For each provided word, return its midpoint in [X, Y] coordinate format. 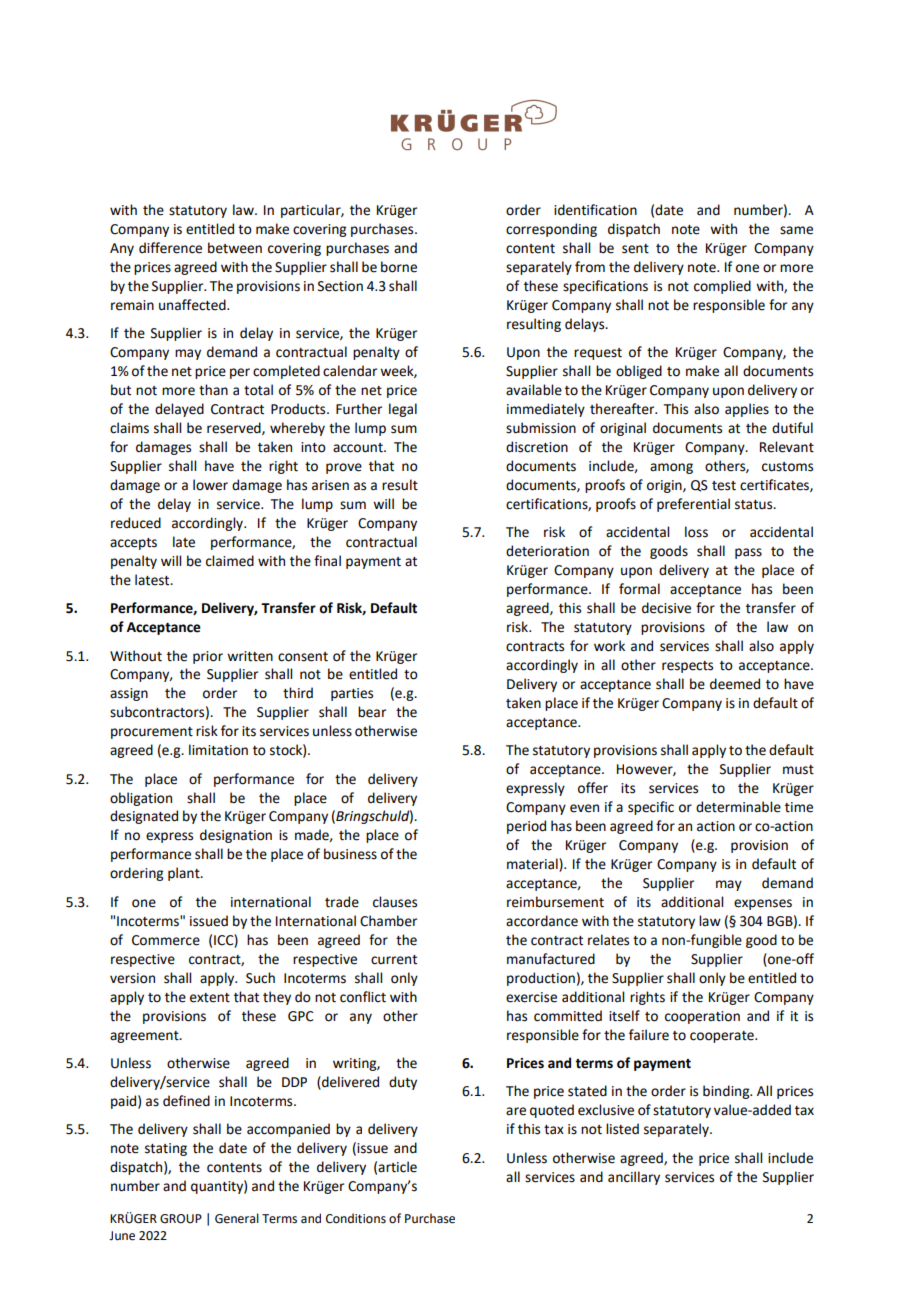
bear [372, 712]
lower [210, 485]
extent [210, 998]
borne [399, 267]
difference [170, 248]
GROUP [181, 1219]
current [394, 960]
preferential [693, 505]
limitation [218, 750]
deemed [735, 684]
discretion [537, 447]
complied [722, 287]
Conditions [356, 1218]
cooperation [702, 1017]
